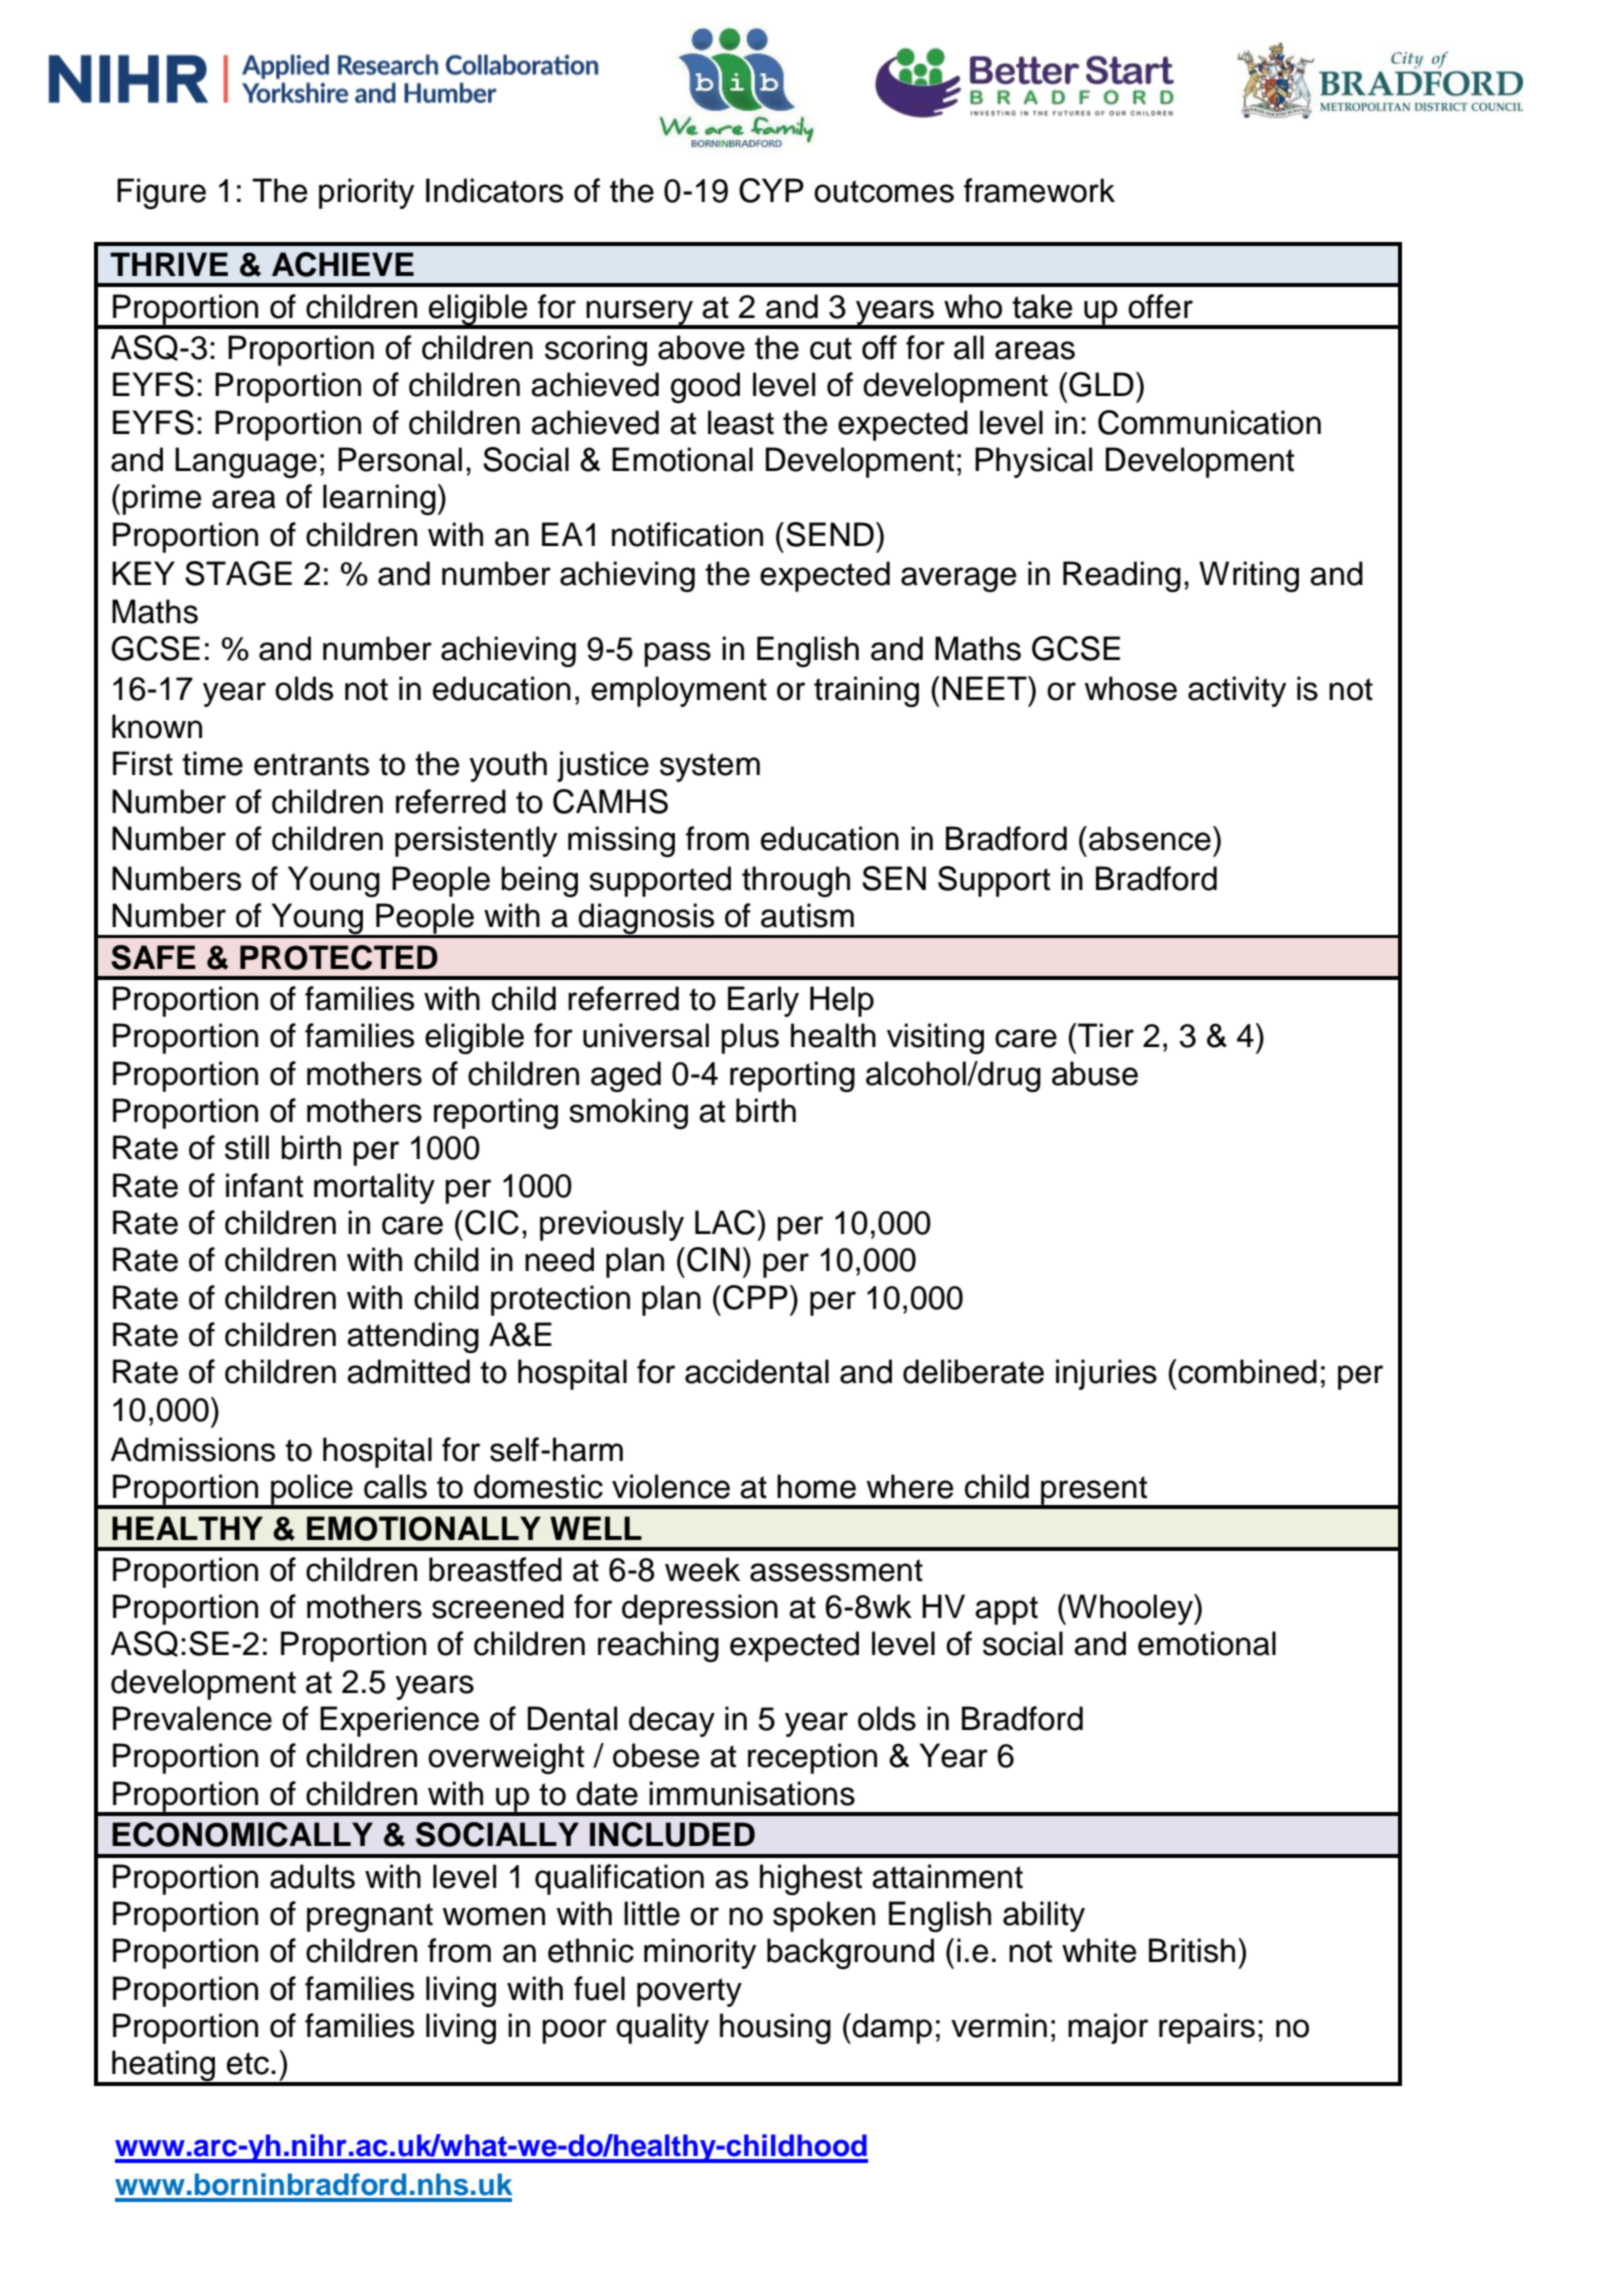  I want to click on calls, so click(395, 1486).
